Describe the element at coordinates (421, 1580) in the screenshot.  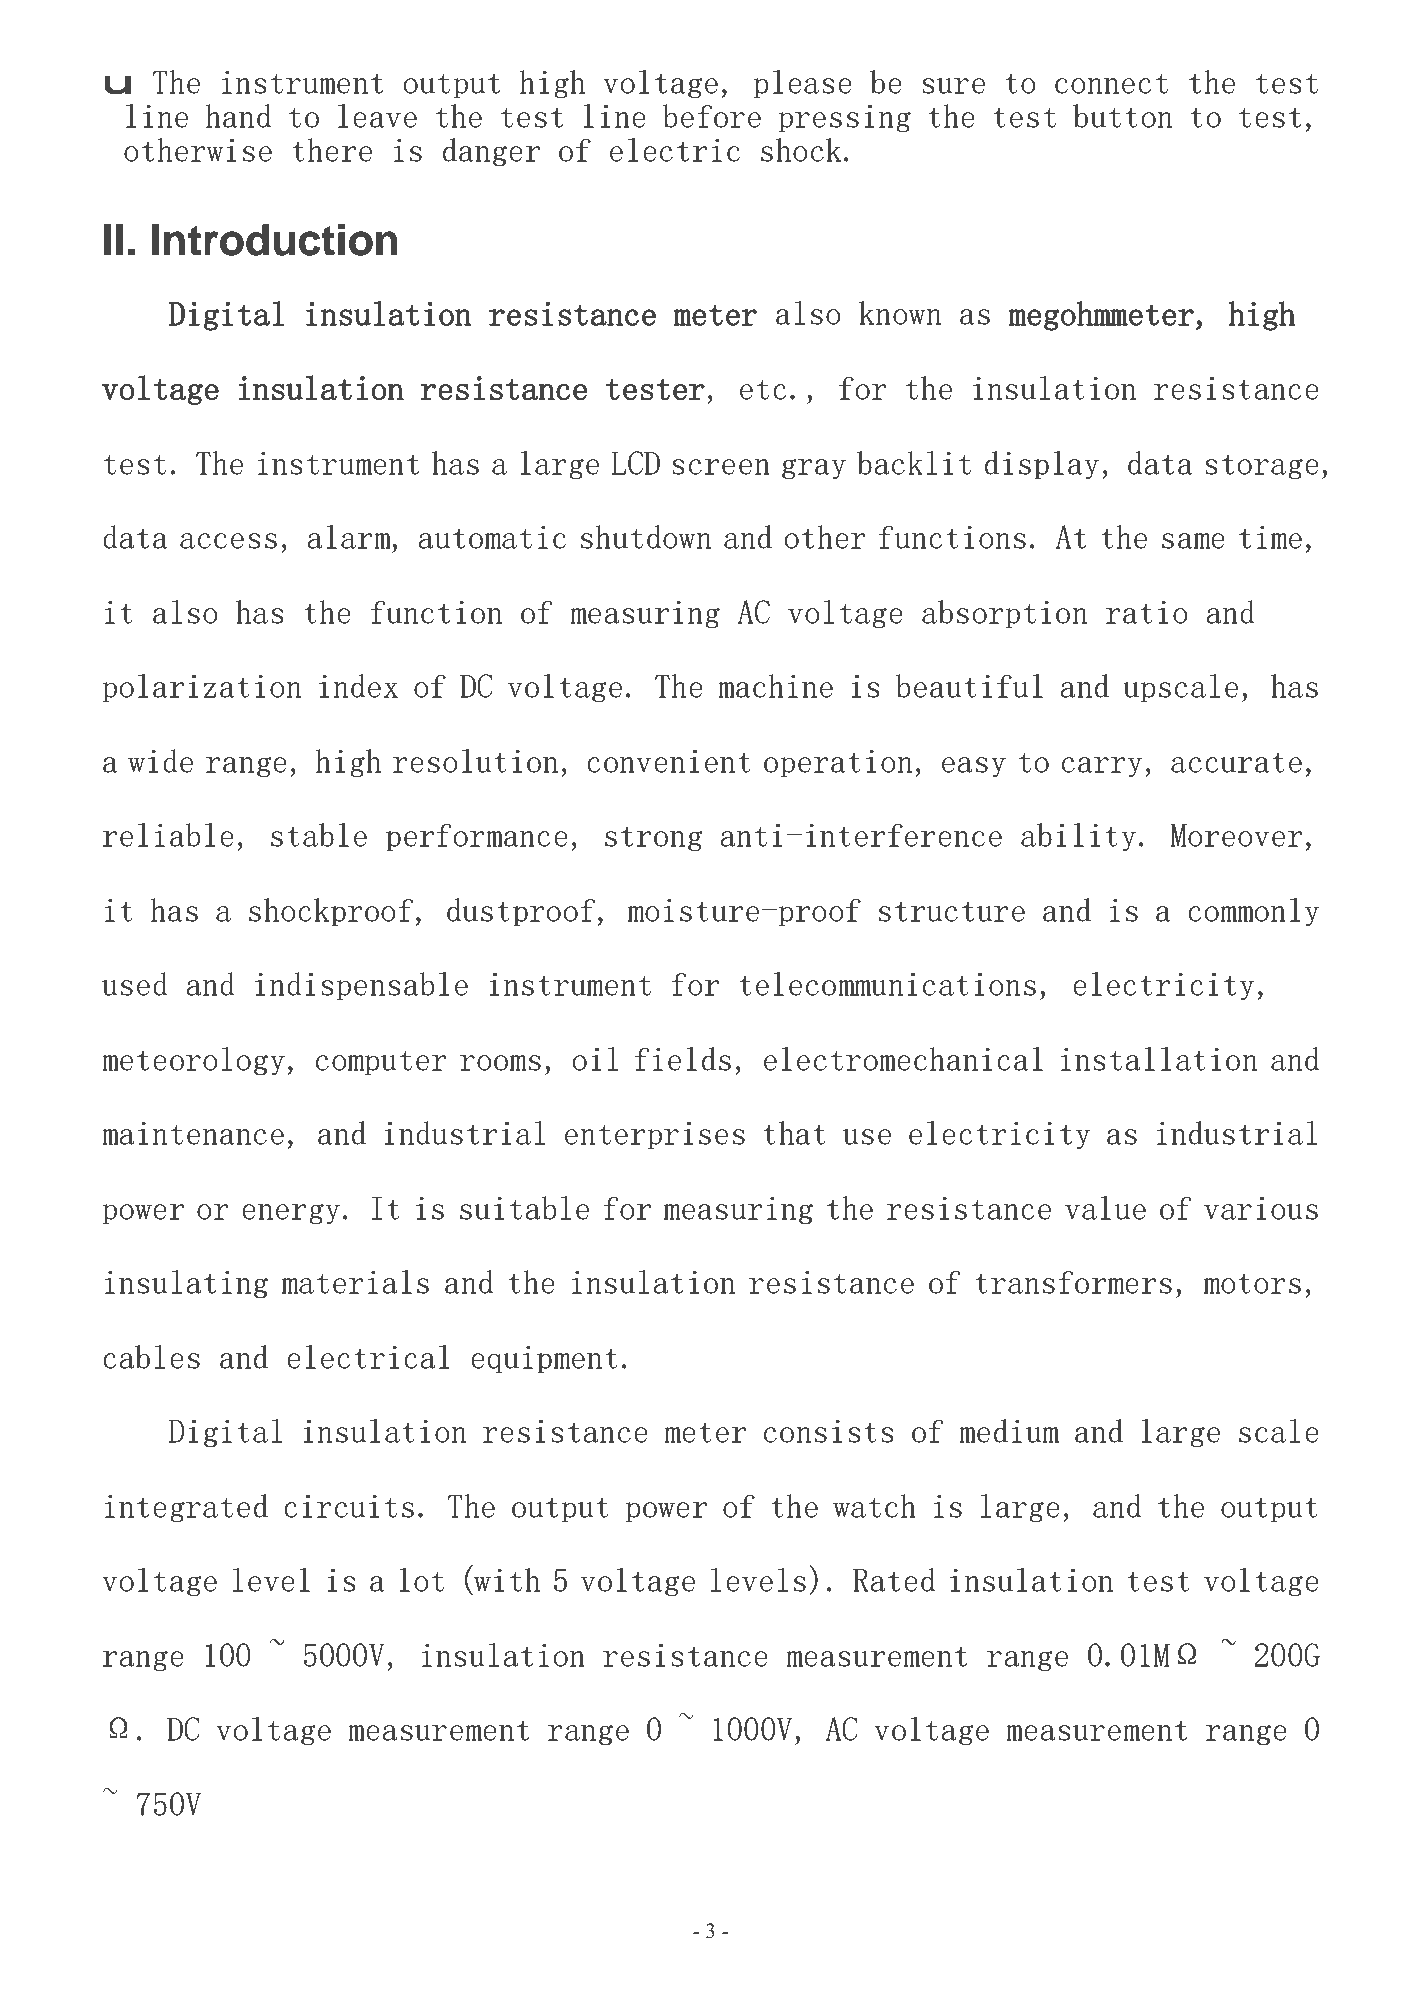
I see `lot` at that location.
